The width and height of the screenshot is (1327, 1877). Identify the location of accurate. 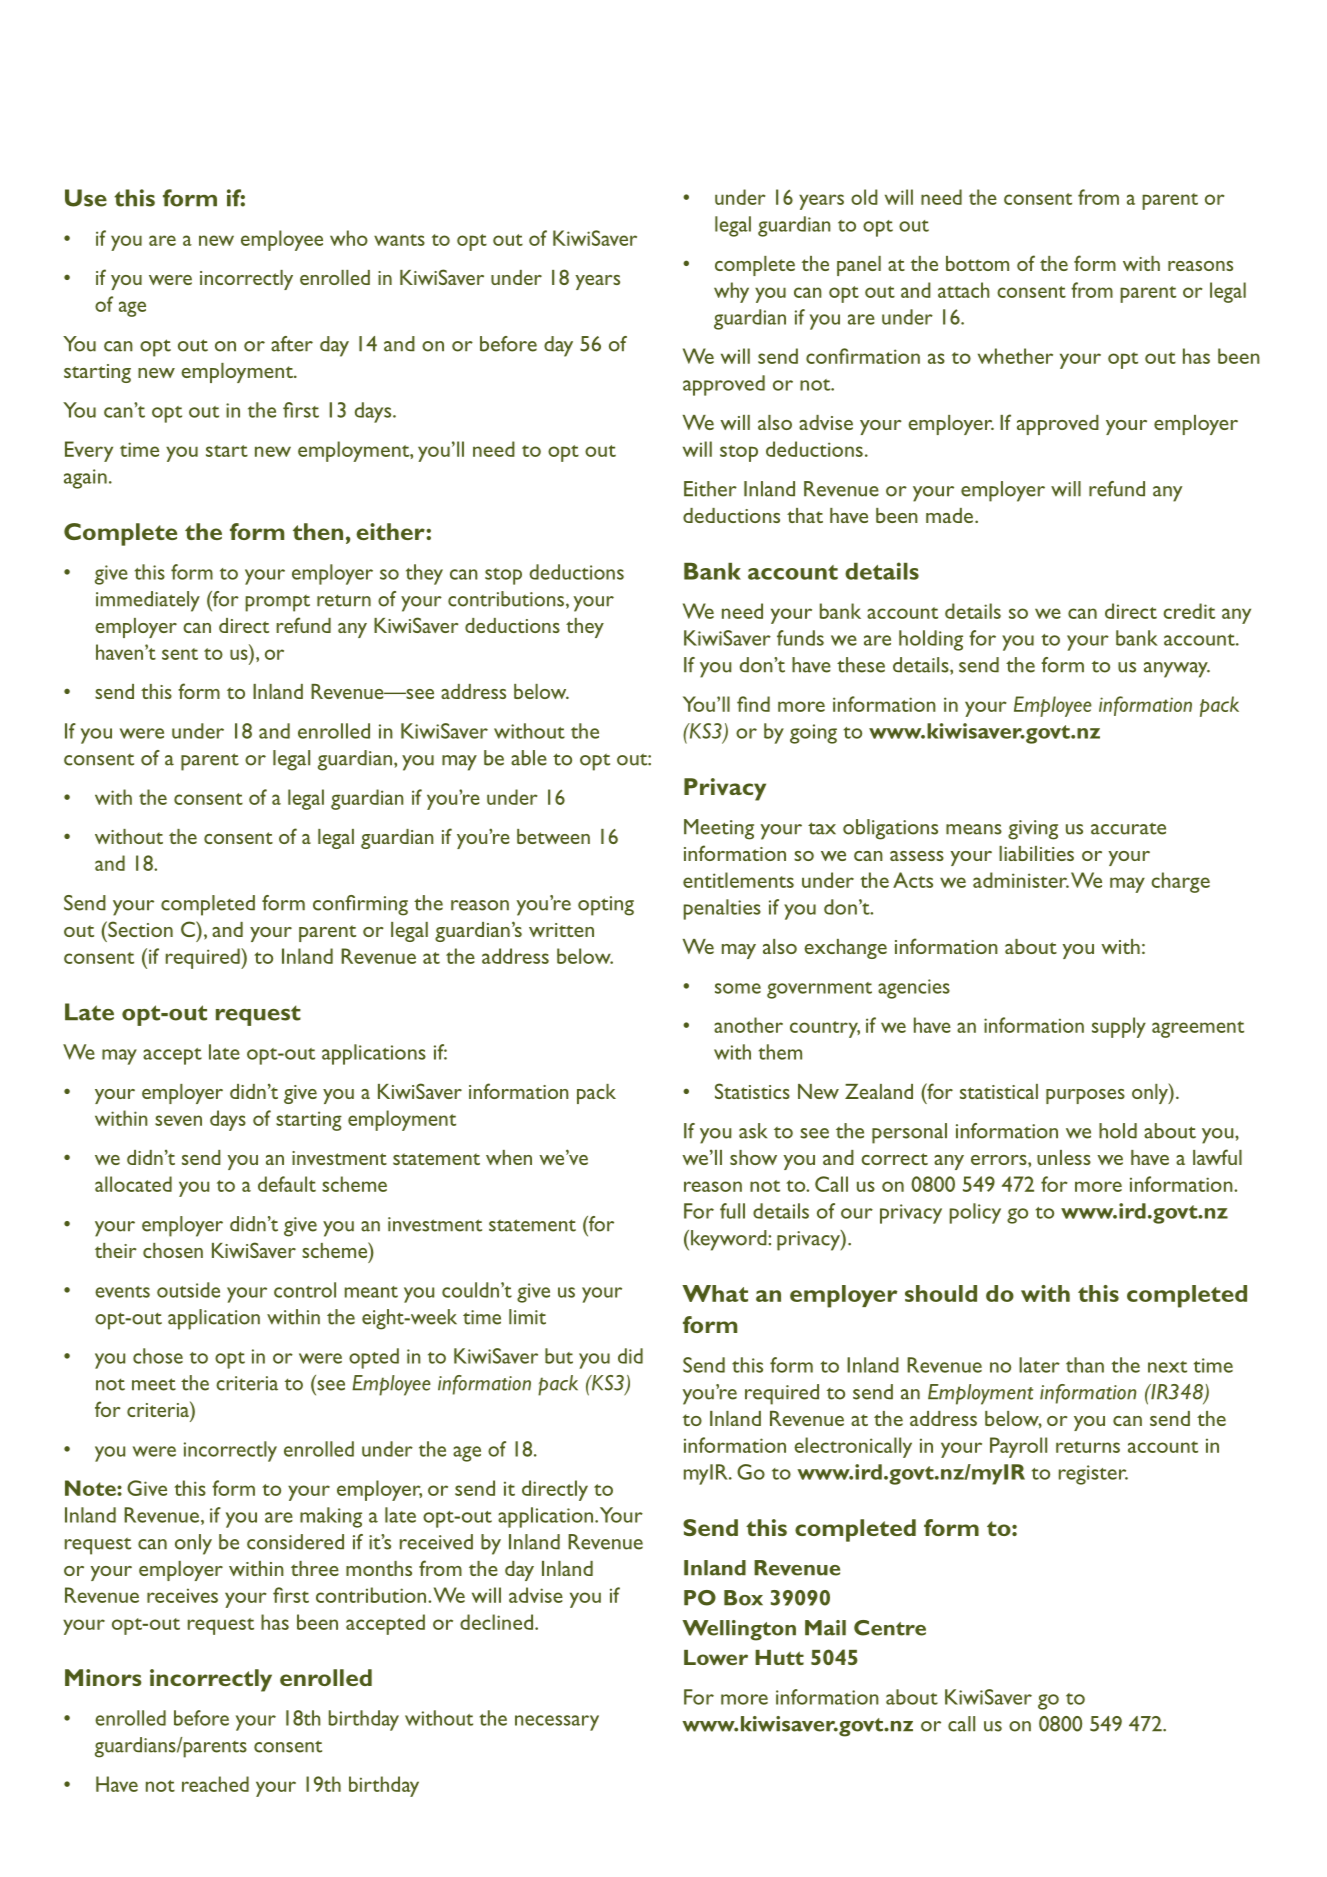
(1128, 828).
